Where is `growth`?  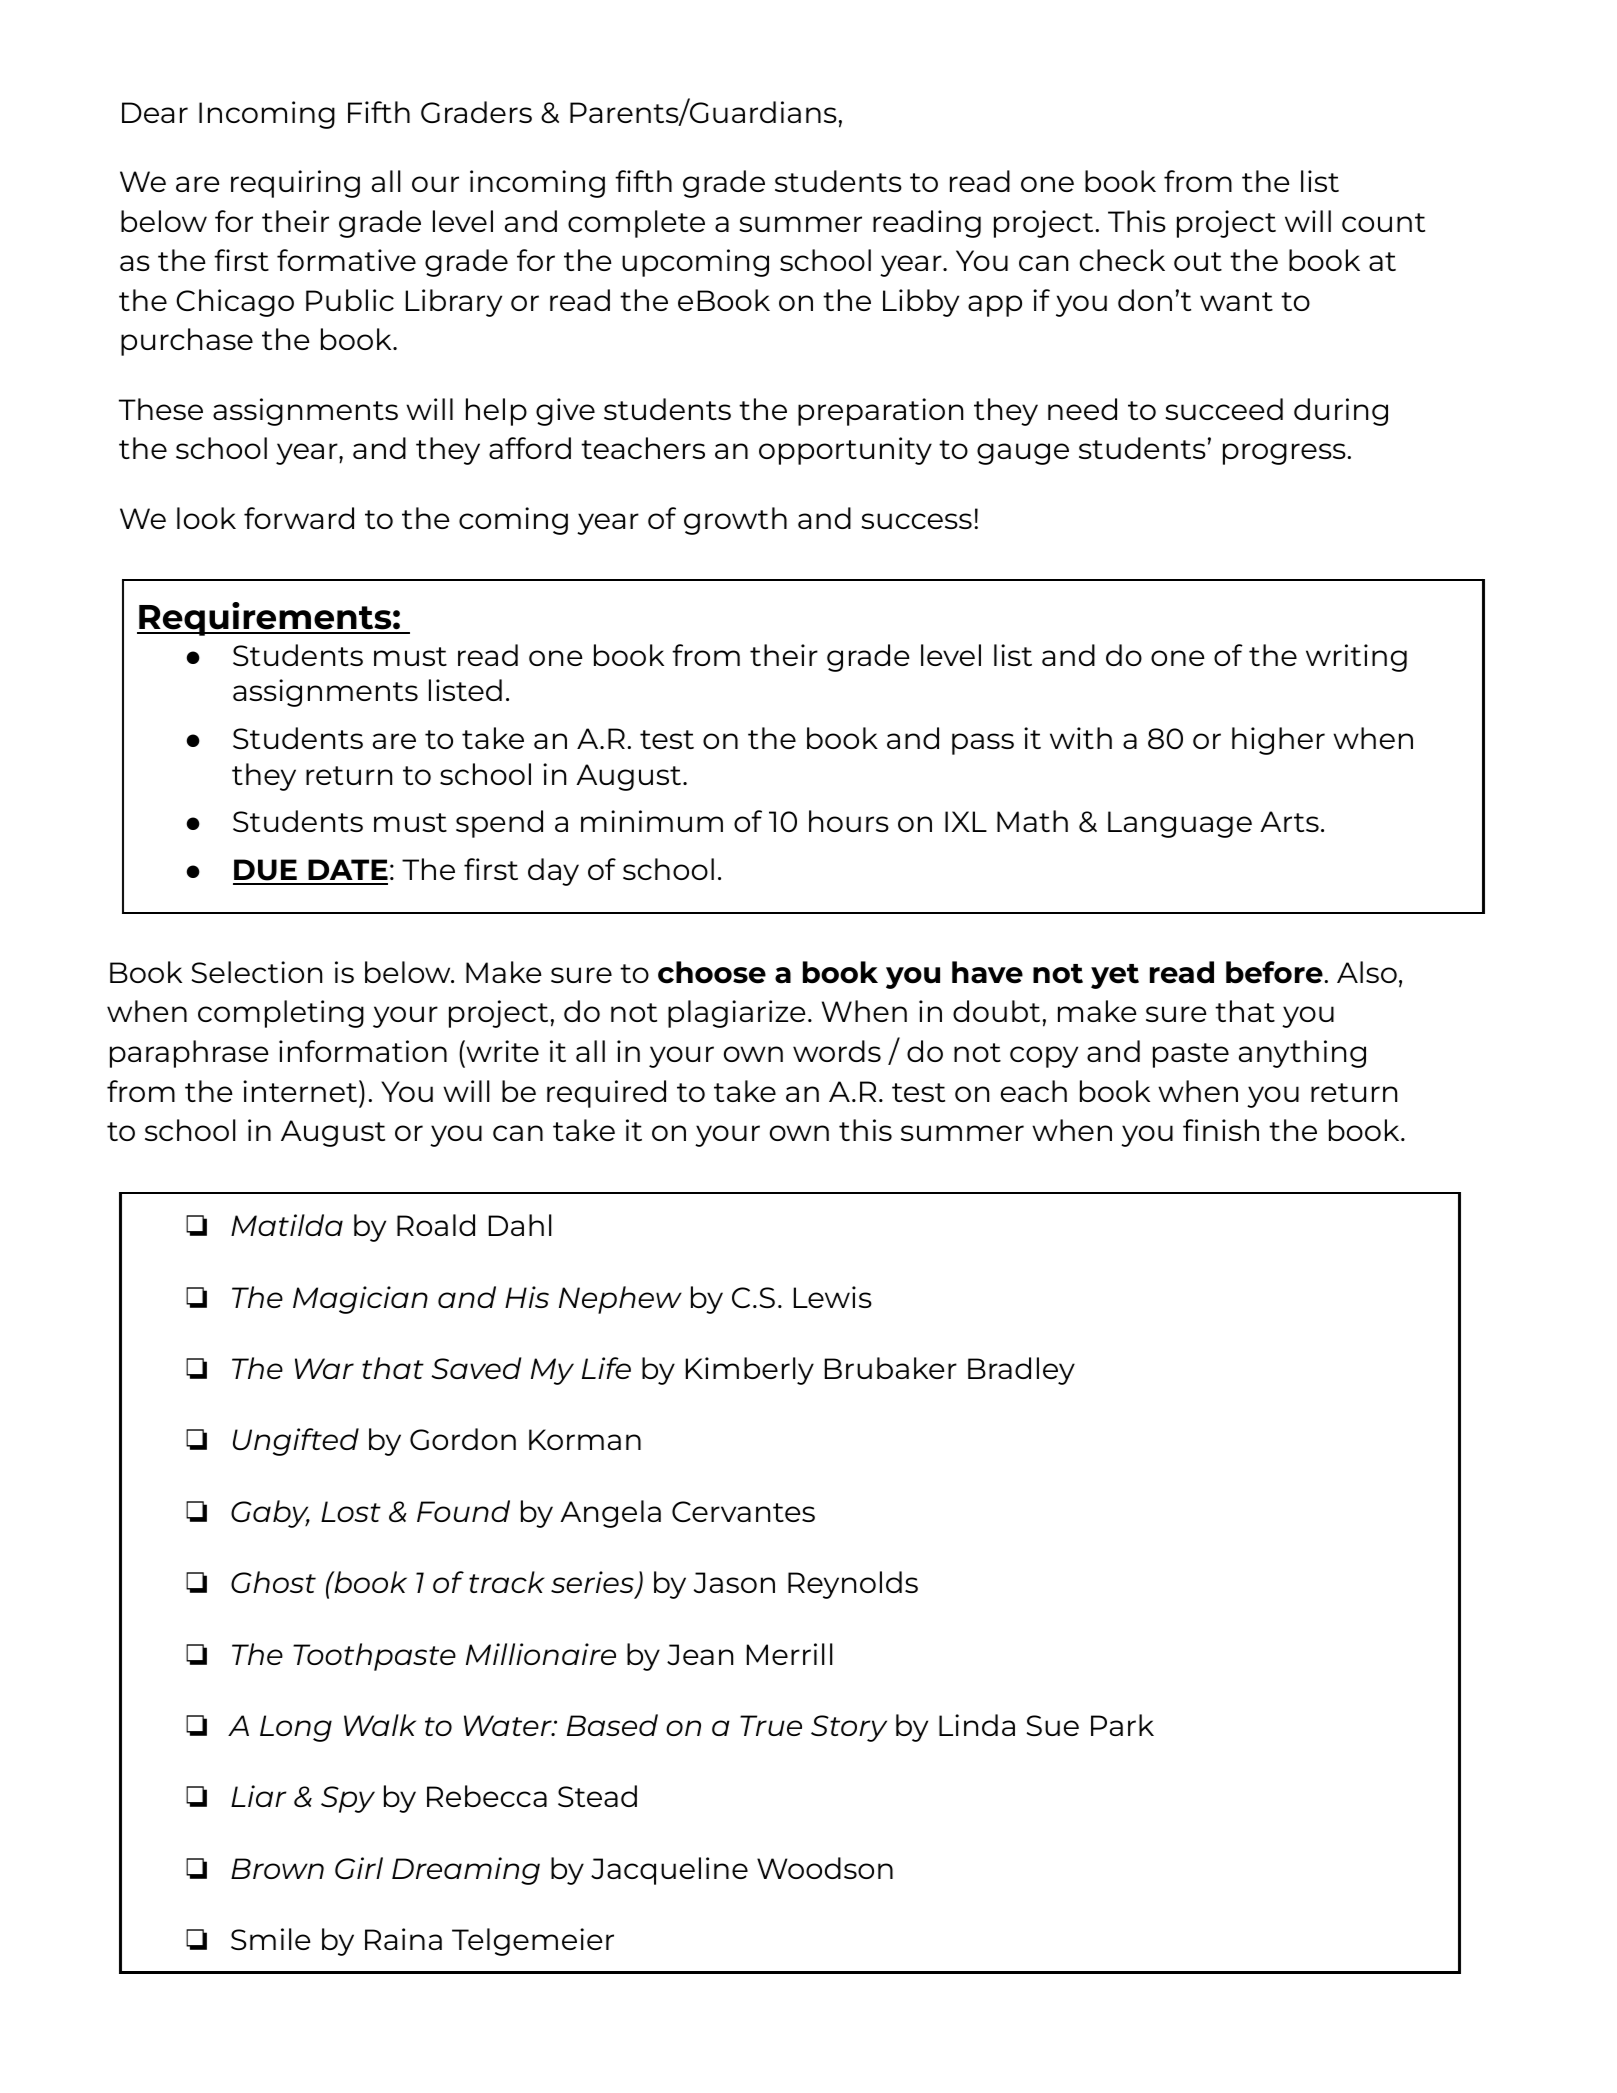
growth is located at coordinates (735, 521).
